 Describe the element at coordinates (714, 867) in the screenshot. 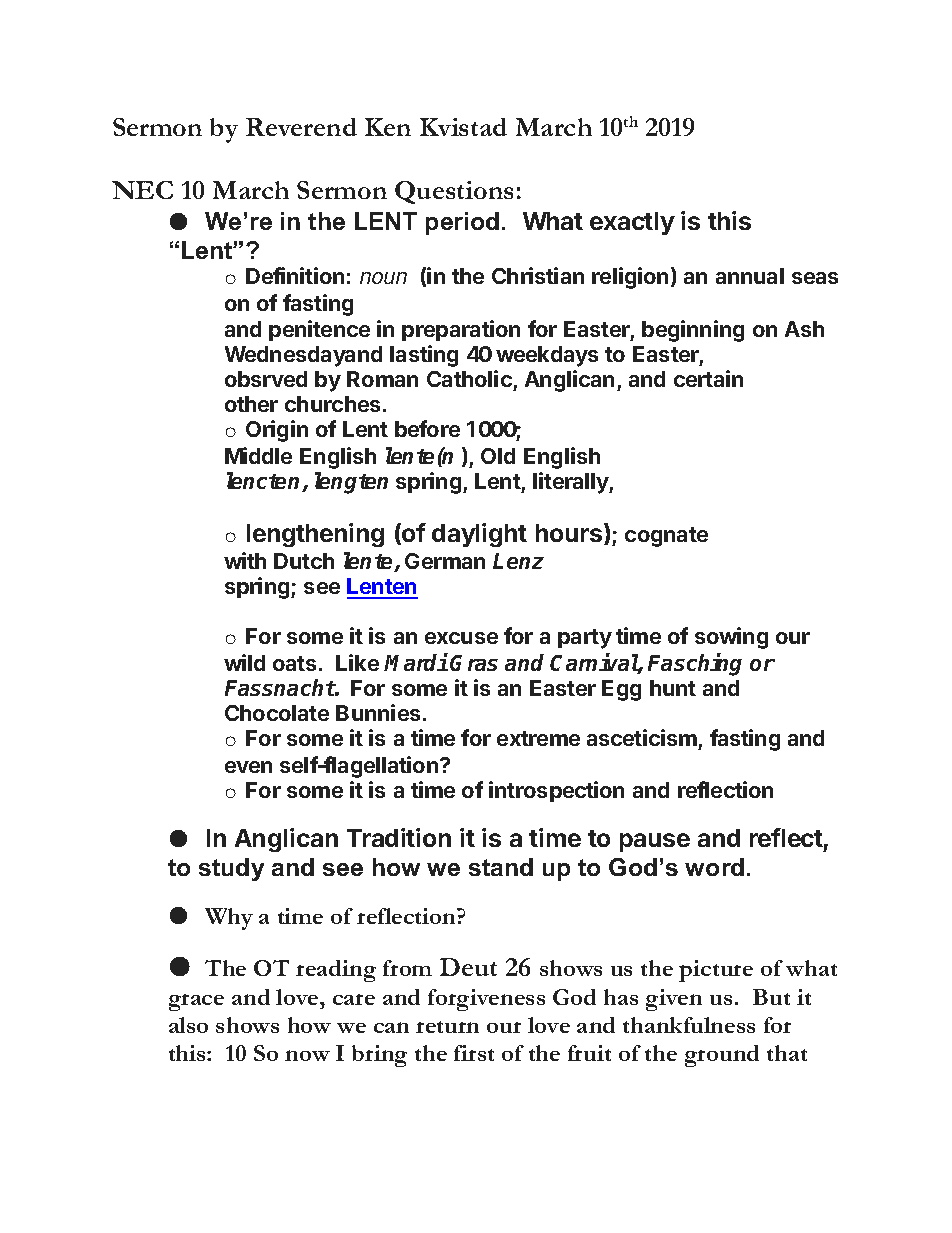

I see `word` at that location.
